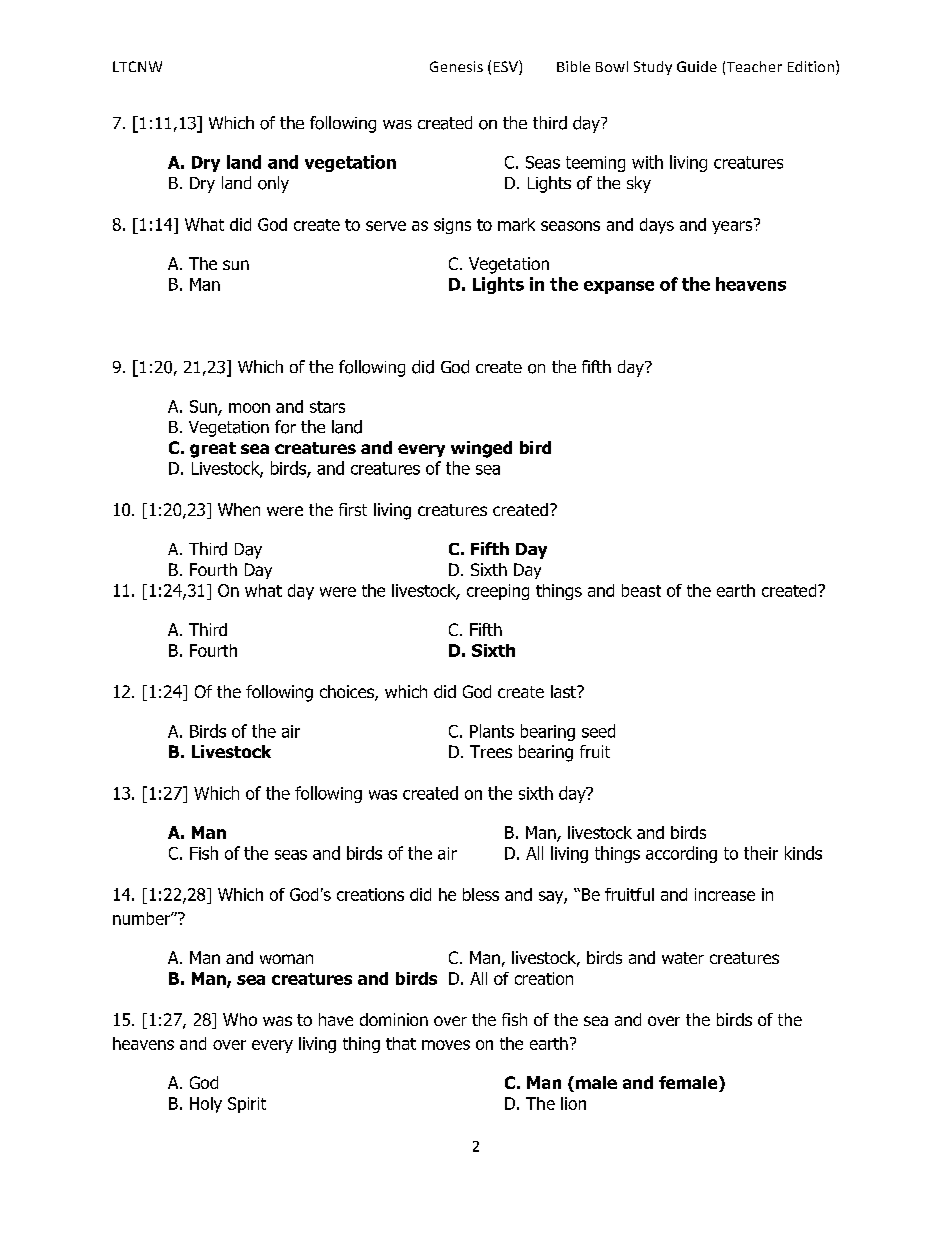 The image size is (952, 1233). Describe the element at coordinates (683, 958) in the screenshot. I see `water` at that location.
